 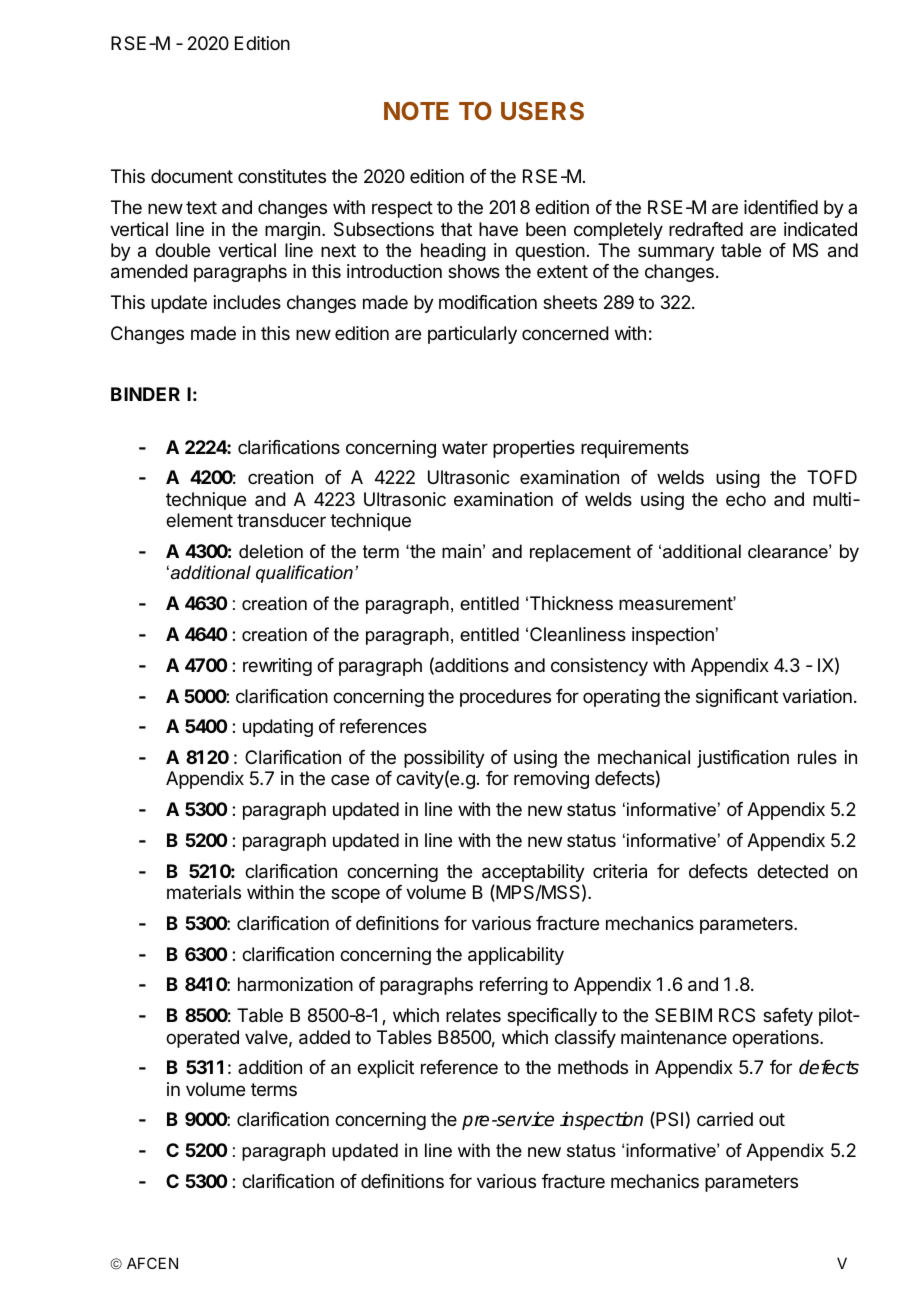 I want to click on detected, so click(x=792, y=871).
